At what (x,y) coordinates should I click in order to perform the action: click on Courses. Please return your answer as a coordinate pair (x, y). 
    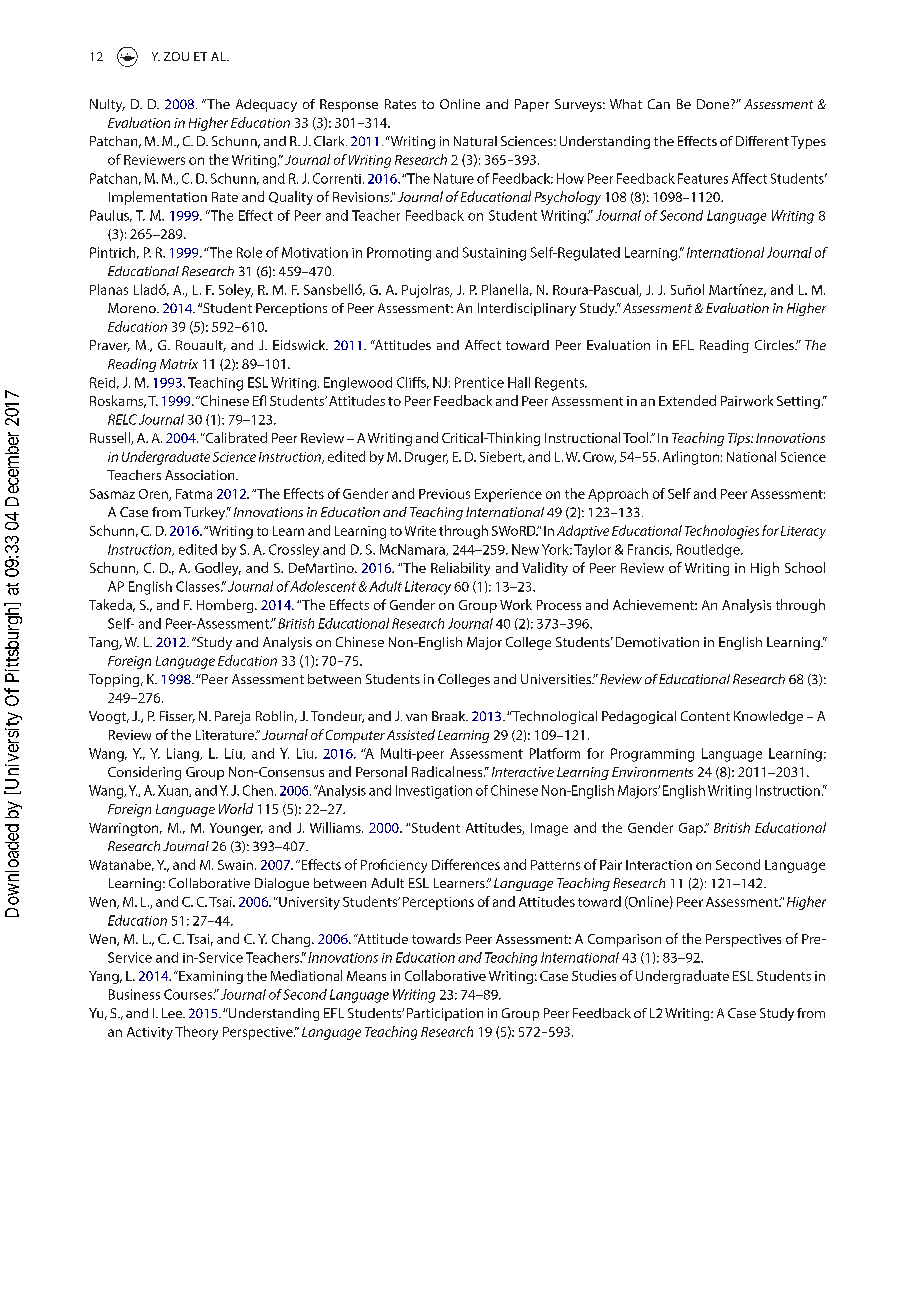
    Looking at the image, I should click on (189, 994).
